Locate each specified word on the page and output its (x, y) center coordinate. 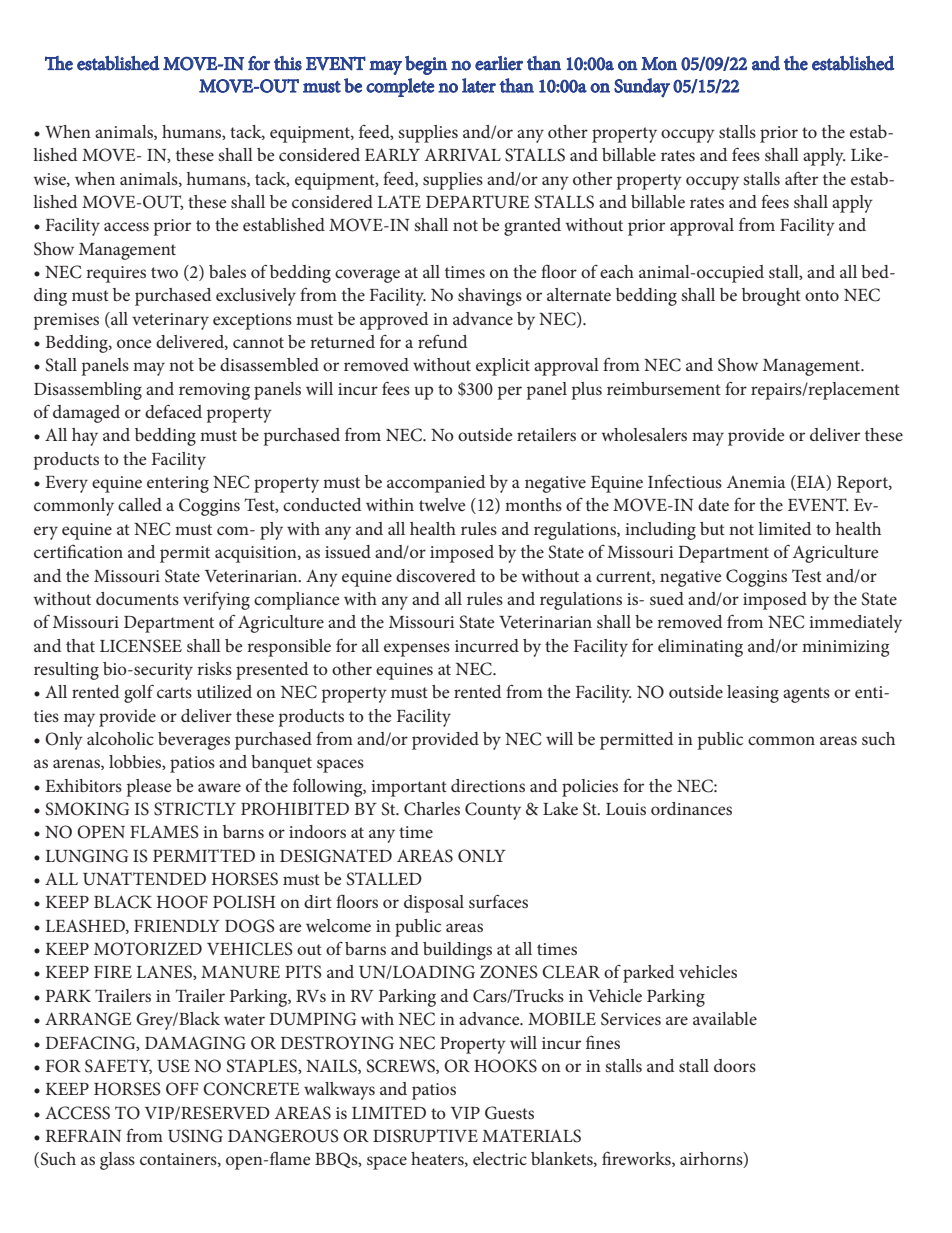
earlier (499, 63)
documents (137, 598)
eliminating (700, 648)
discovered (436, 575)
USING (195, 1136)
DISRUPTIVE (425, 1136)
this (288, 63)
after (801, 178)
